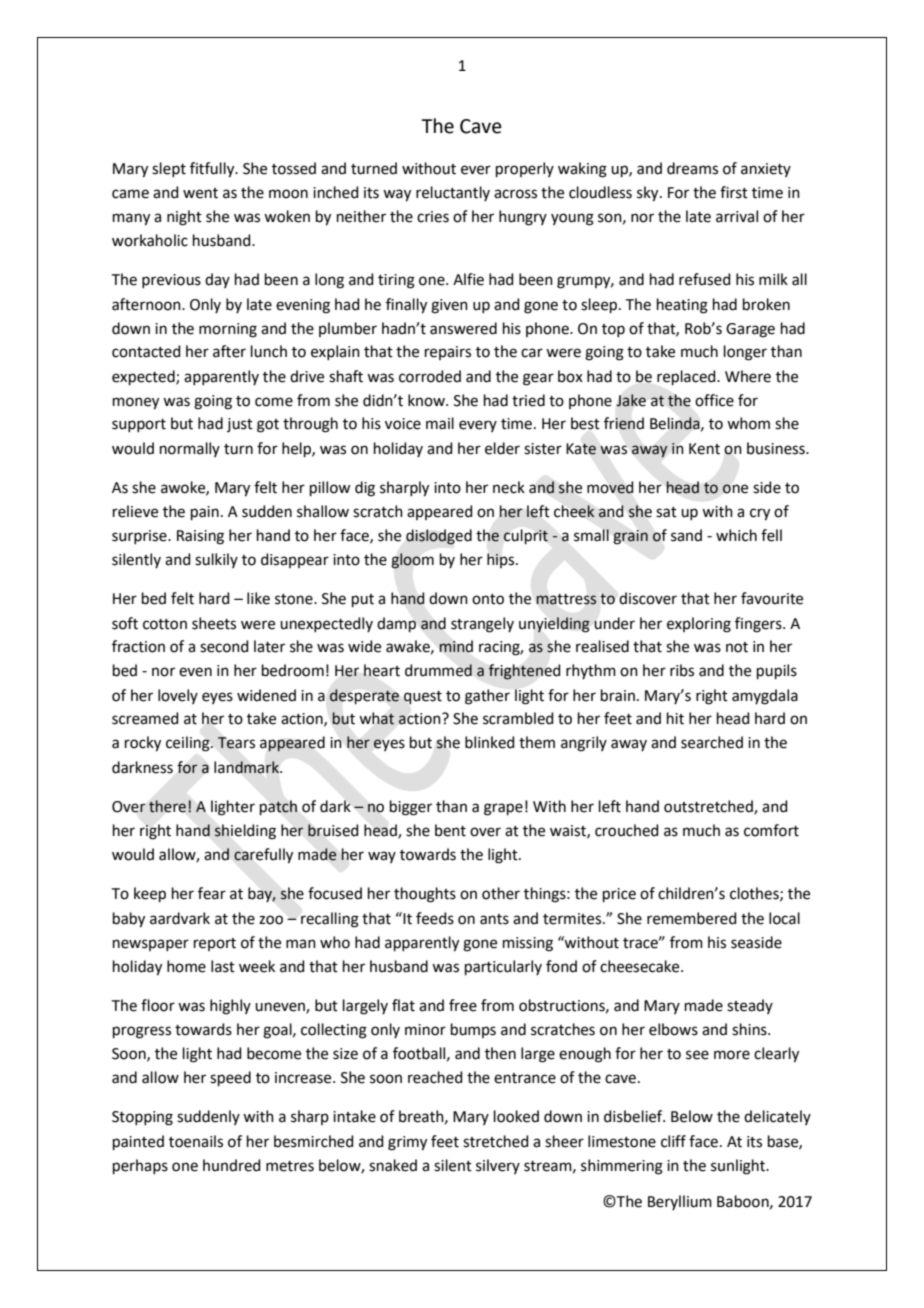 The width and height of the document is (924, 1308). What do you see at coordinates (440, 423) in the document?
I see `mail` at bounding box center [440, 423].
